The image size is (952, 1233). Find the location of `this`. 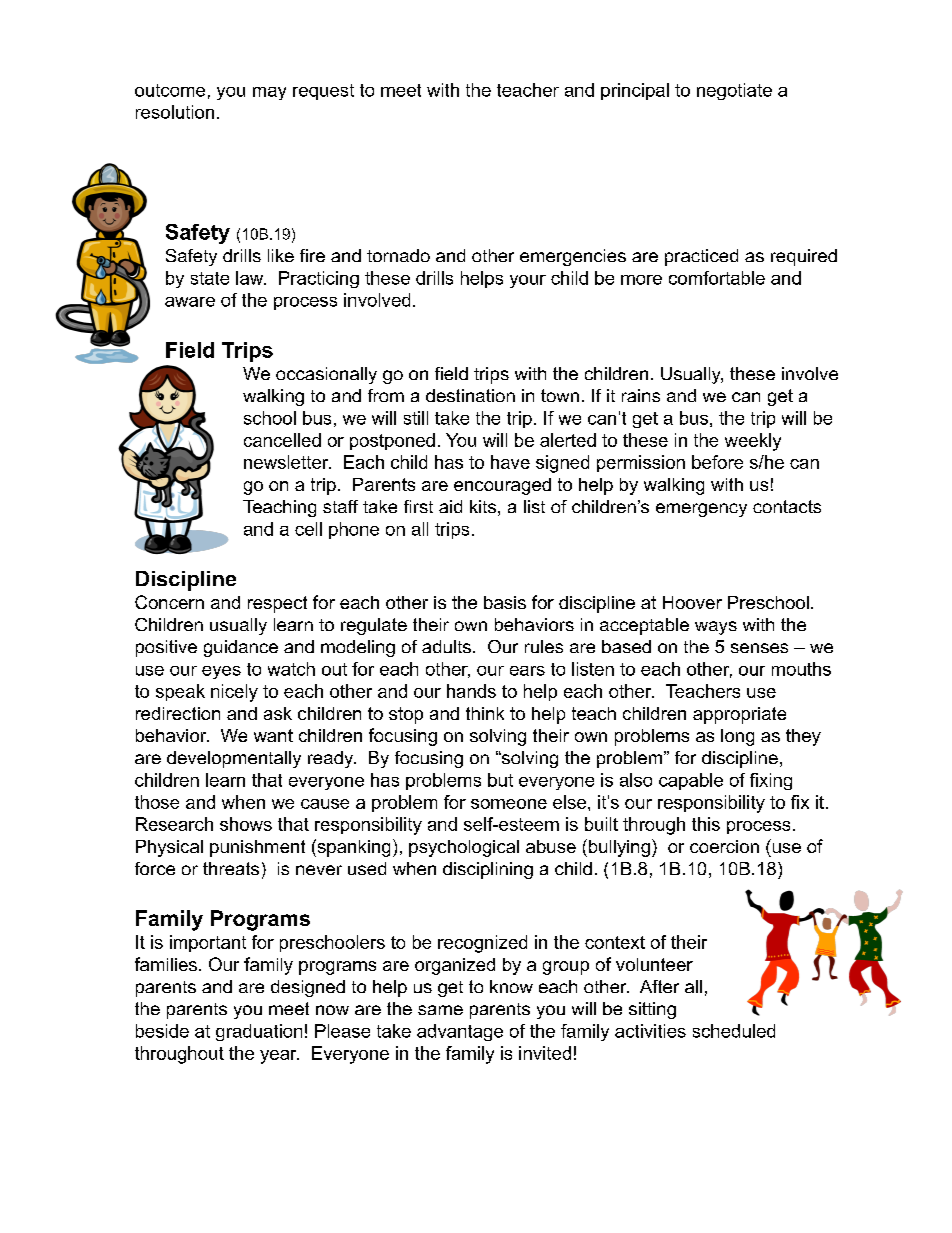

this is located at coordinates (706, 824).
